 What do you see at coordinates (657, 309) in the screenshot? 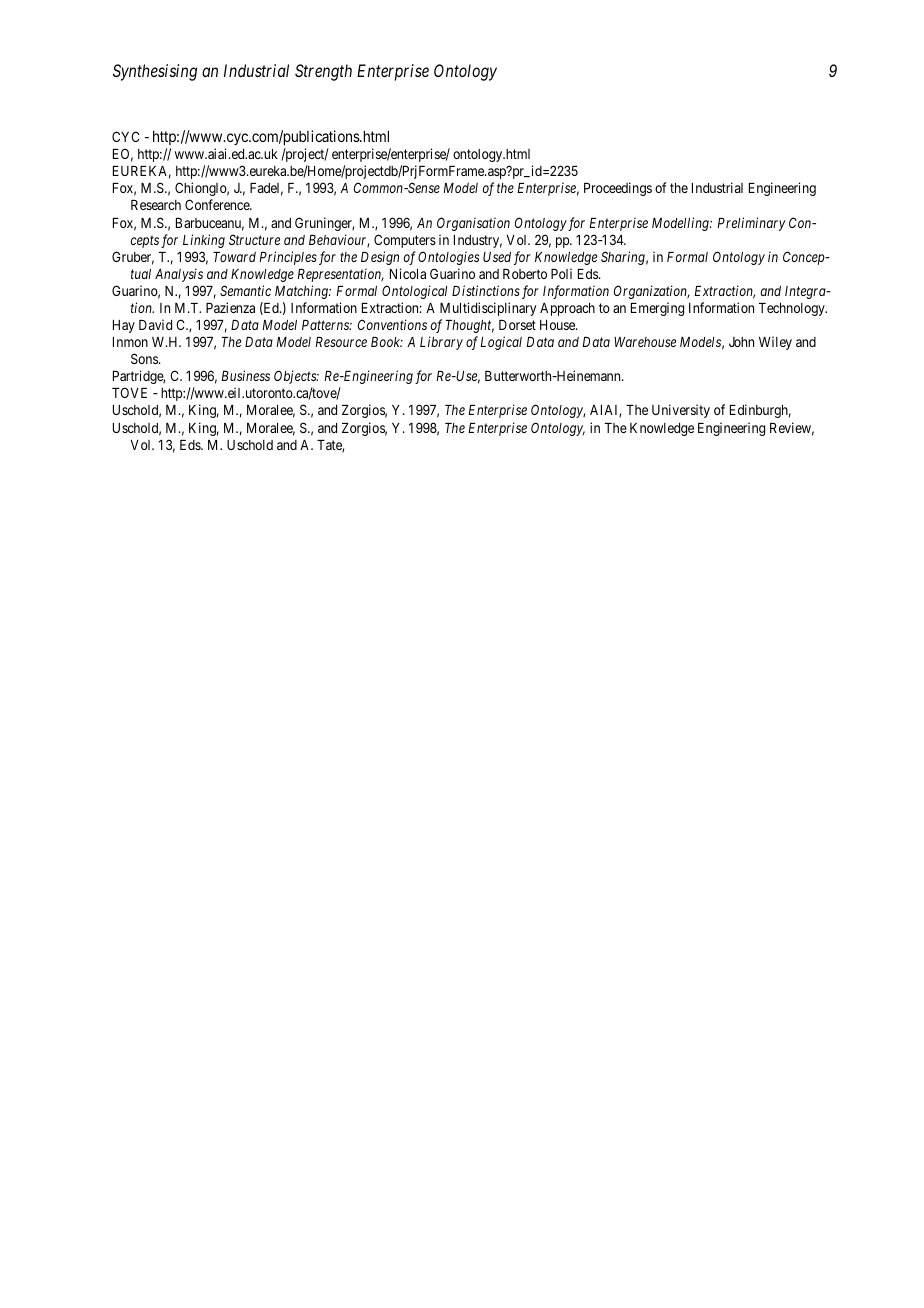
I see `Emerging` at bounding box center [657, 309].
